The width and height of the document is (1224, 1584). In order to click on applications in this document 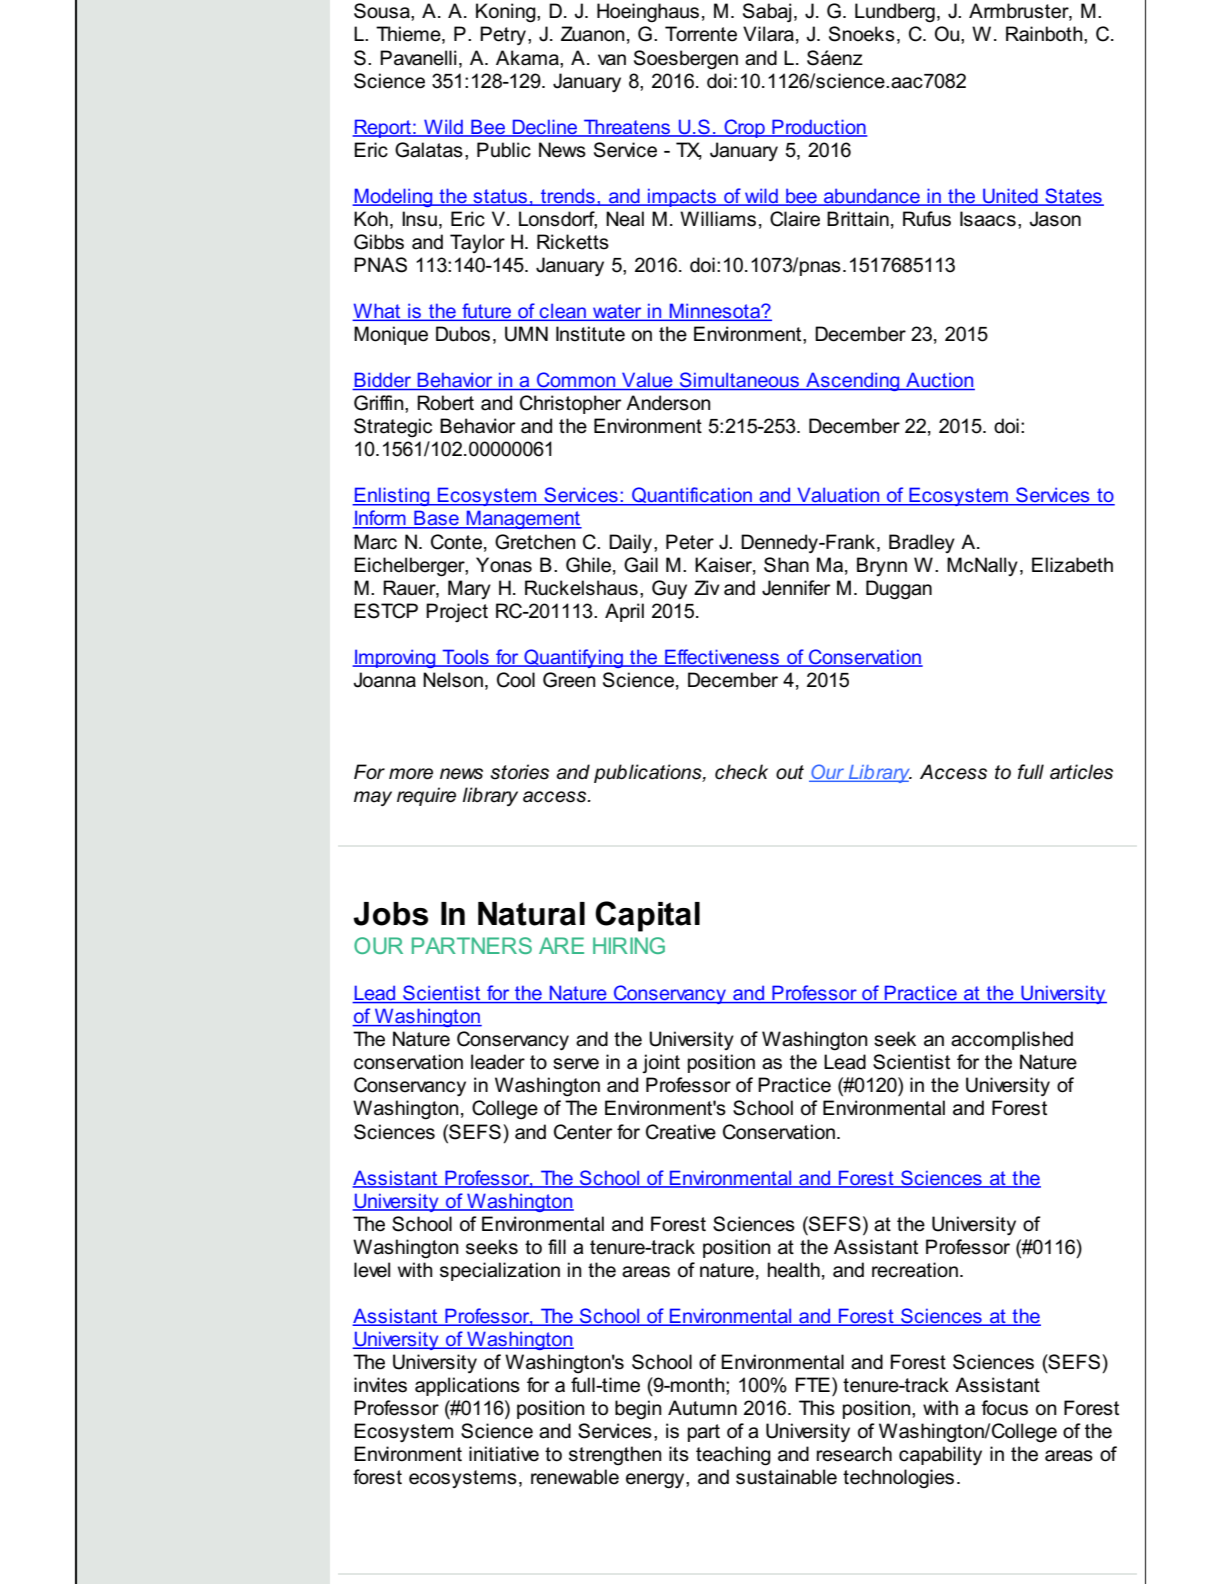, I will do `click(467, 1386)`.
